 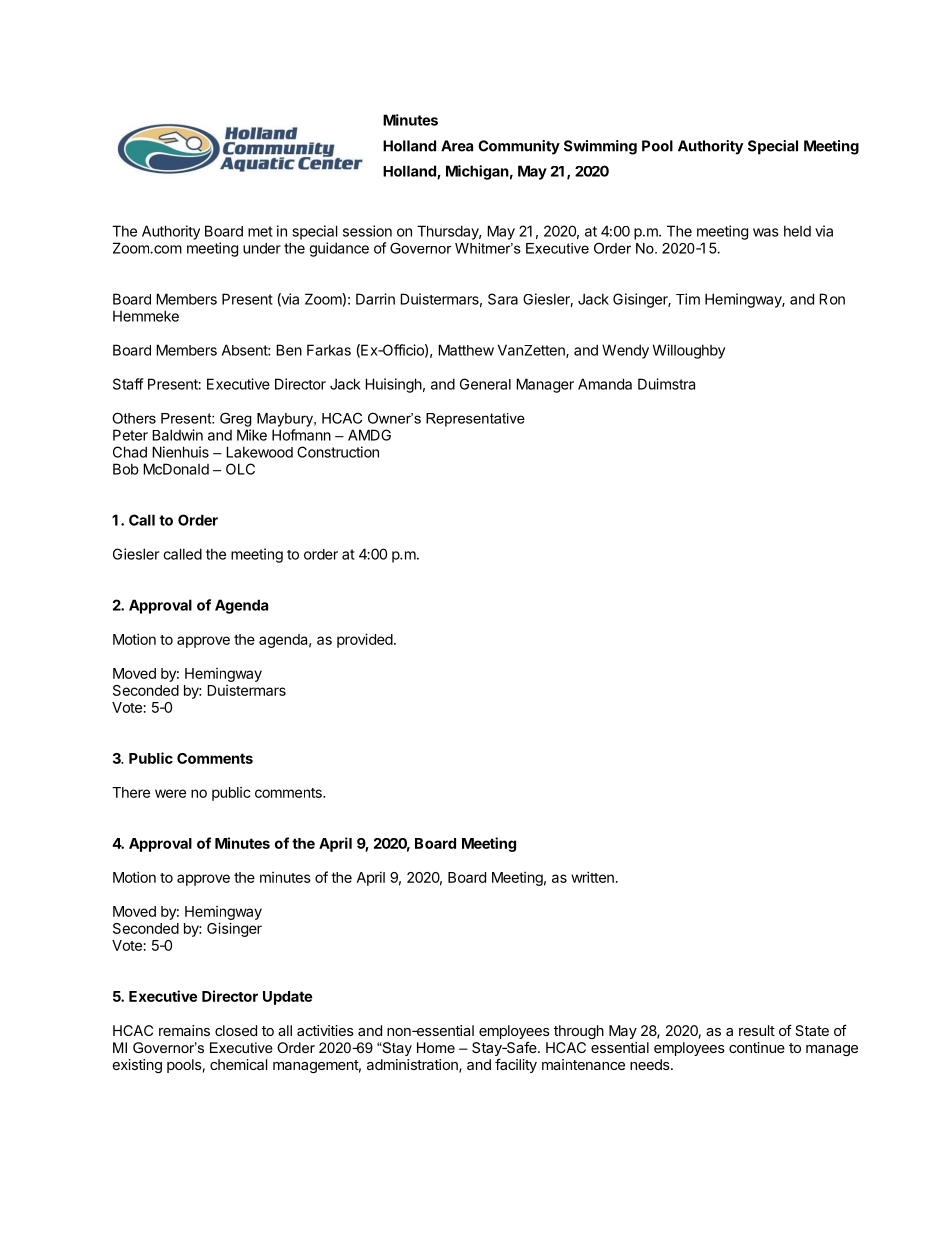 What do you see at coordinates (365, 640) in the screenshot?
I see `provided` at bounding box center [365, 640].
